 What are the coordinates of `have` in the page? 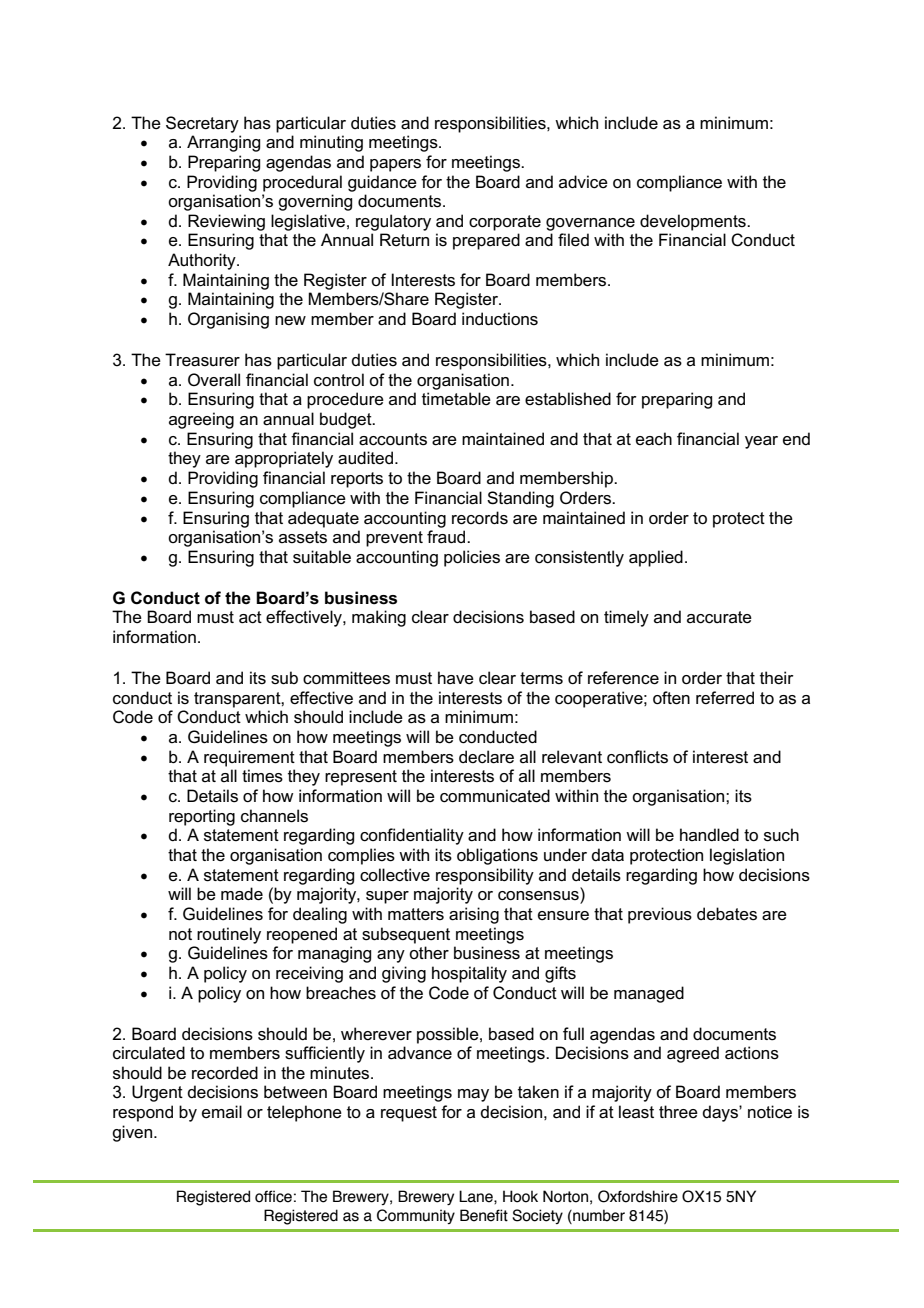 It's located at (456, 678).
